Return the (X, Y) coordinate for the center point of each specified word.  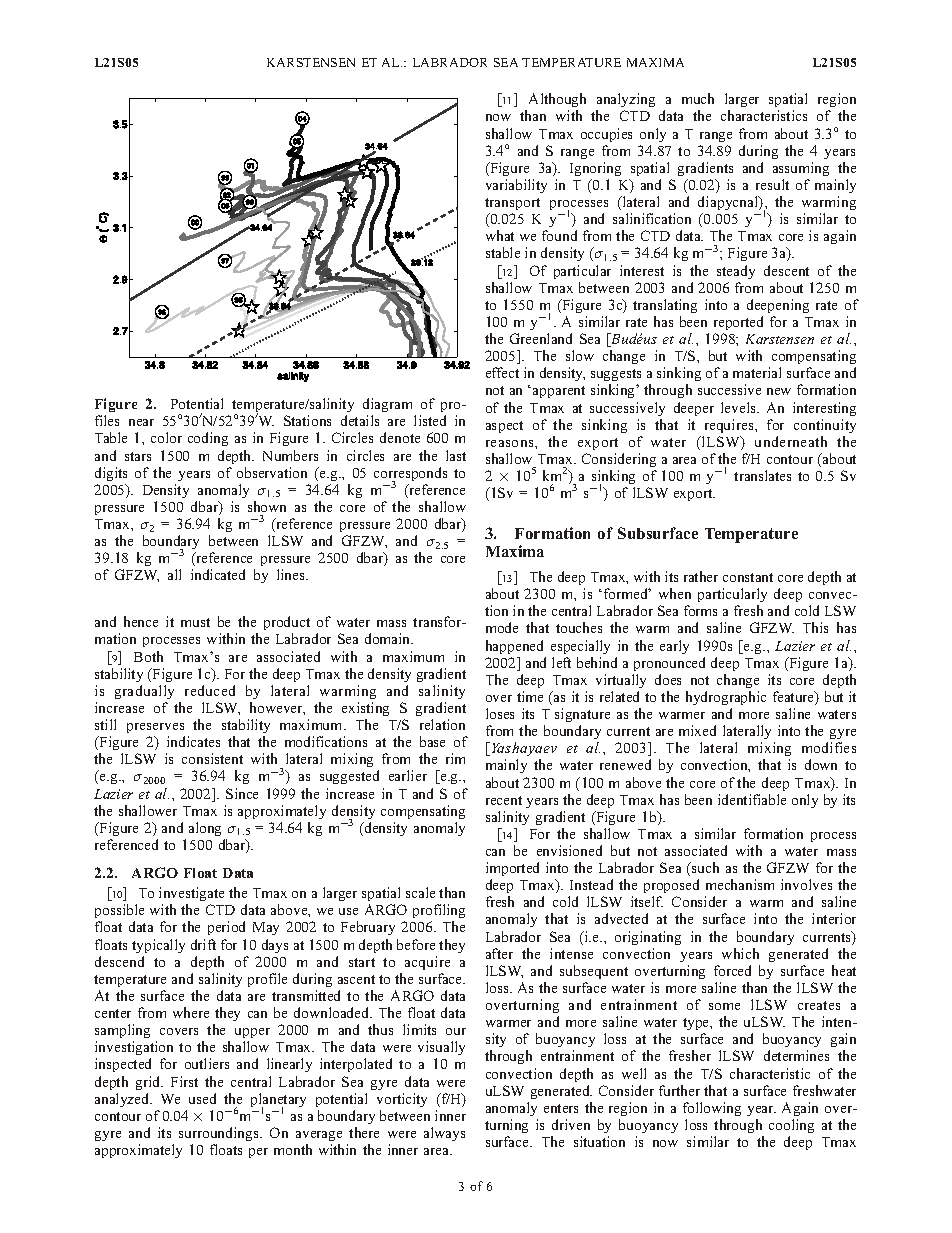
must (195, 622)
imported (512, 869)
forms (700, 610)
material (757, 372)
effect (502, 372)
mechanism (740, 884)
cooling (791, 1126)
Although (557, 102)
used (202, 1098)
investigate (191, 894)
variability (516, 186)
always (444, 1134)
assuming (801, 169)
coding (208, 439)
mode (502, 627)
